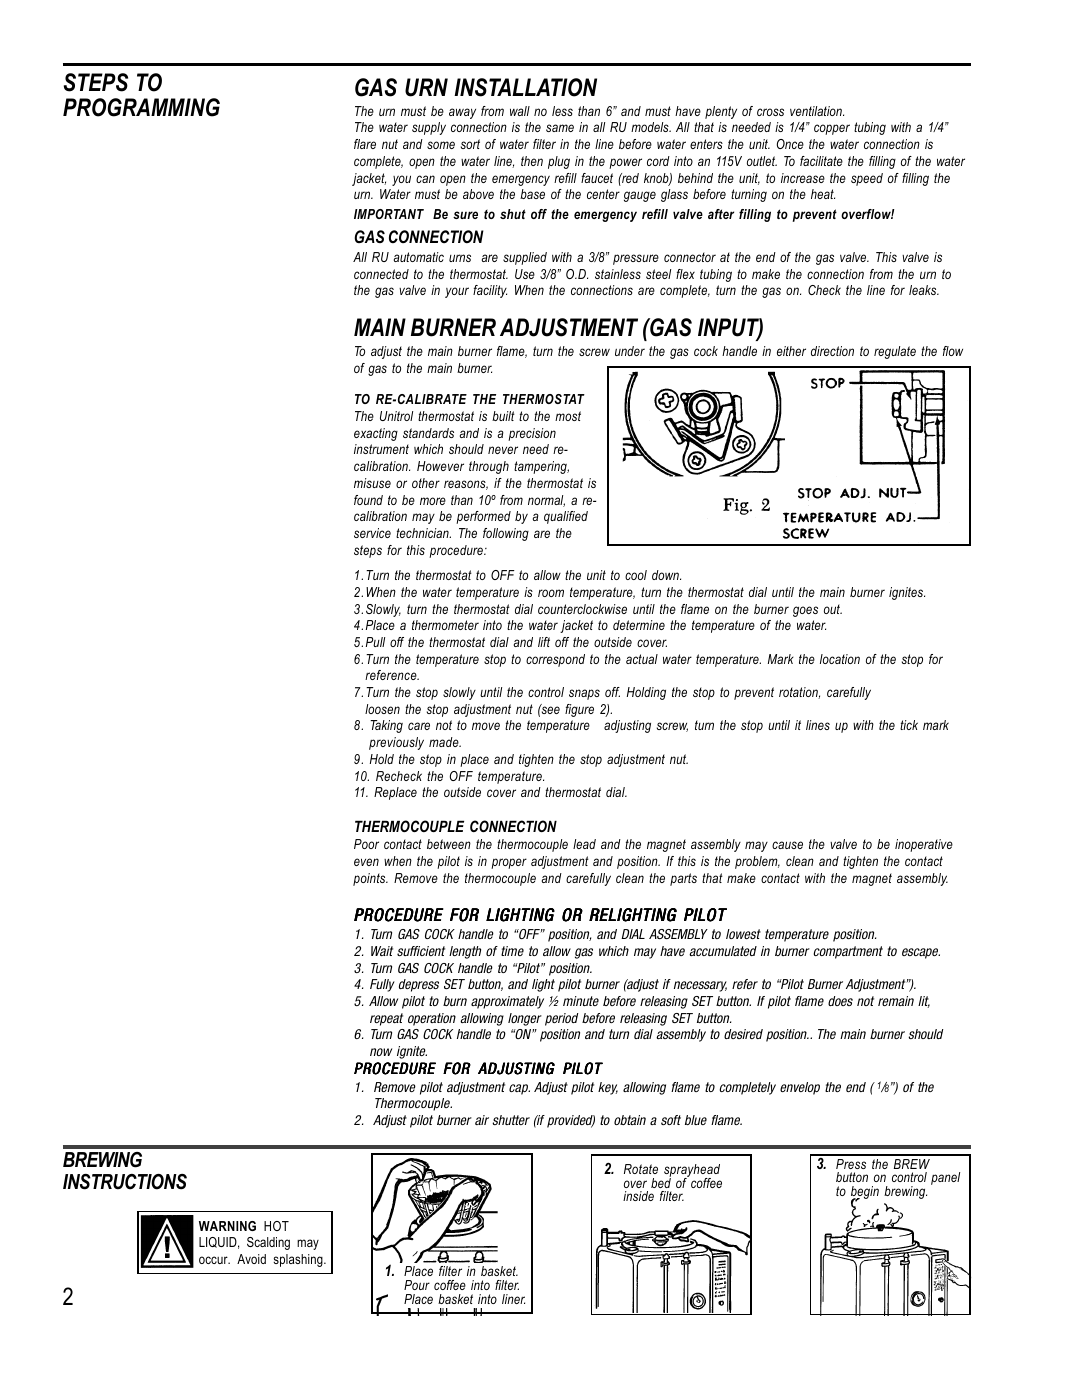  I want to click on goes, so click(805, 611).
